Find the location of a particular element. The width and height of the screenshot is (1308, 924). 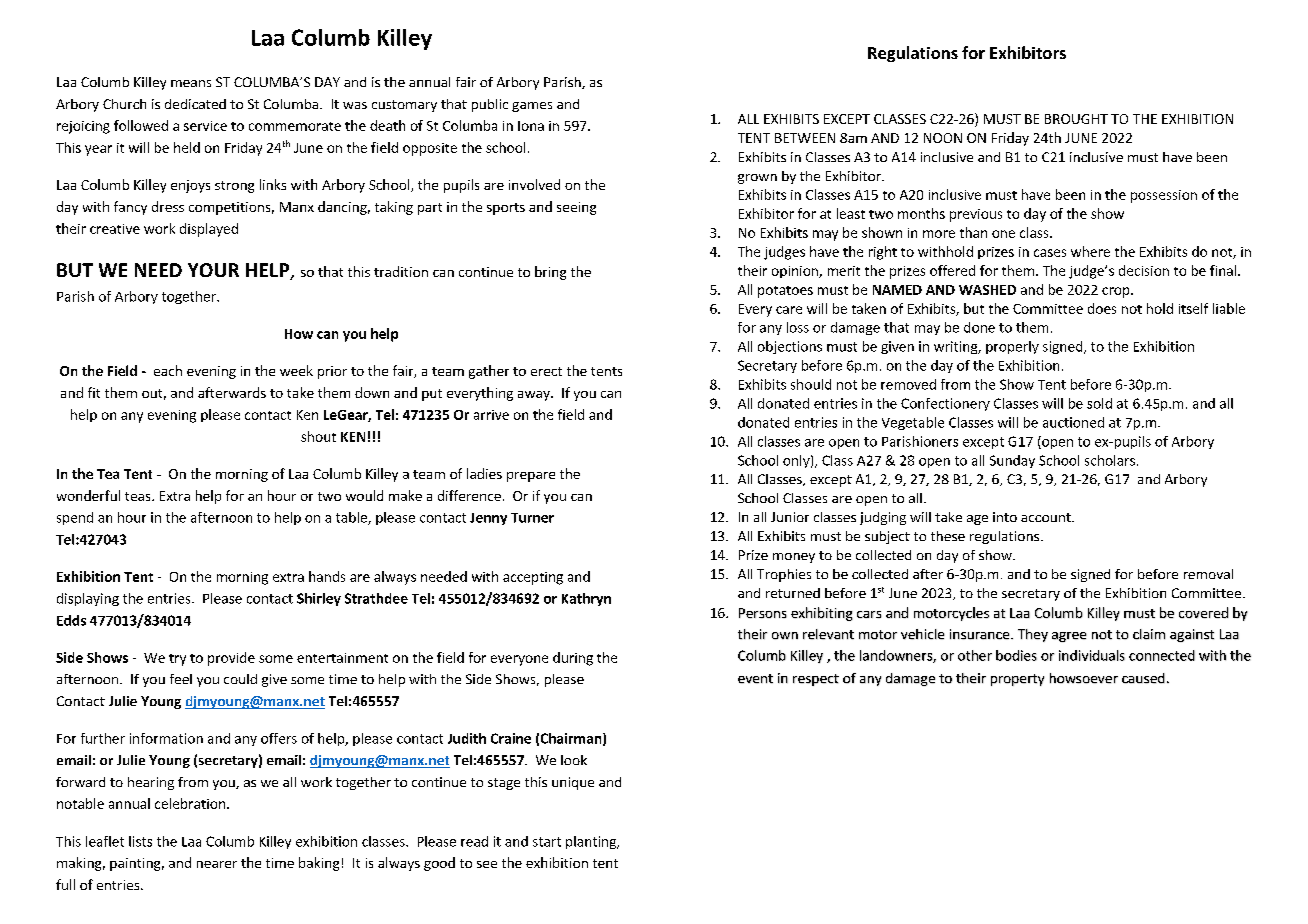

games is located at coordinates (532, 107).
